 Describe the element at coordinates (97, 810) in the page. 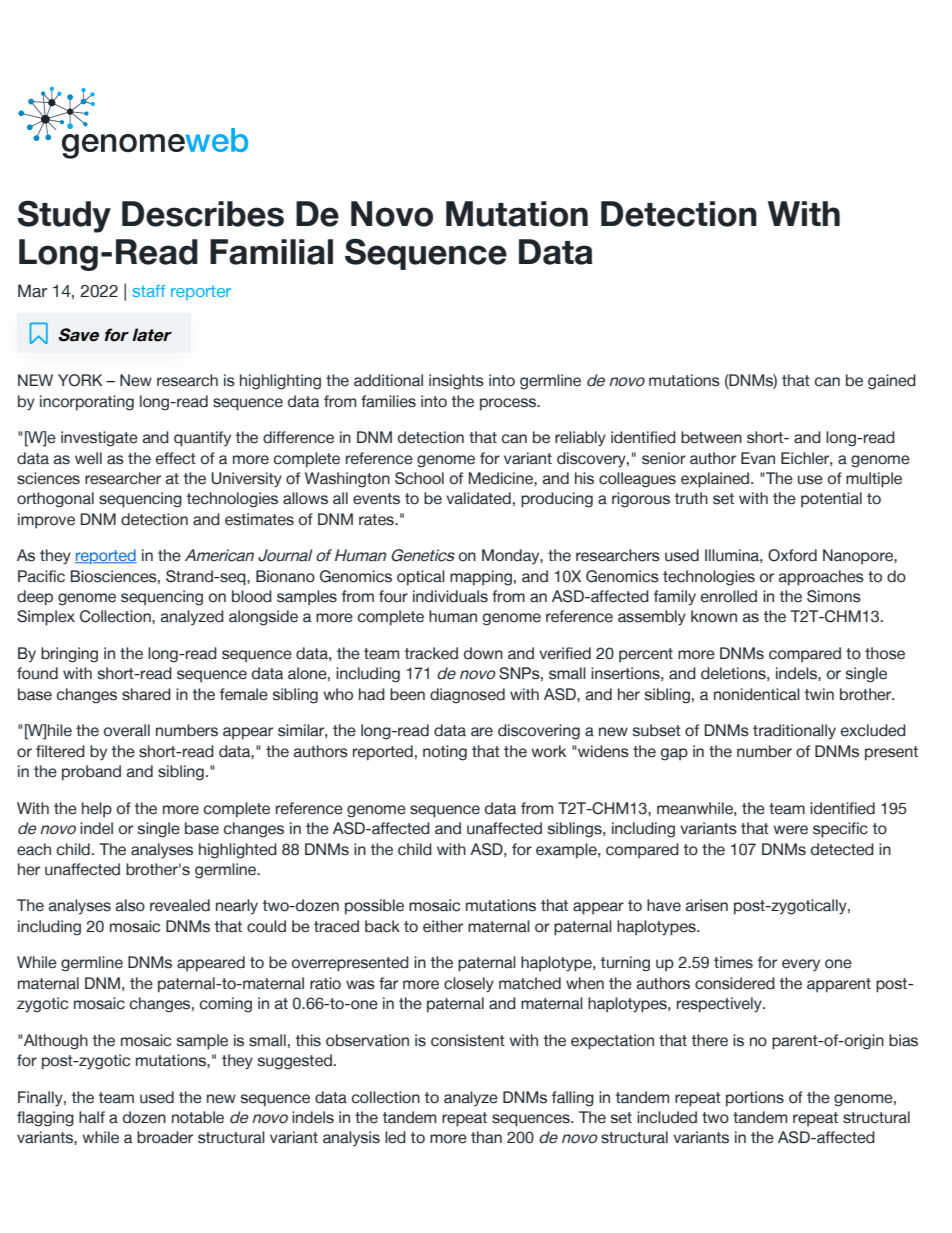

I see `help` at that location.
